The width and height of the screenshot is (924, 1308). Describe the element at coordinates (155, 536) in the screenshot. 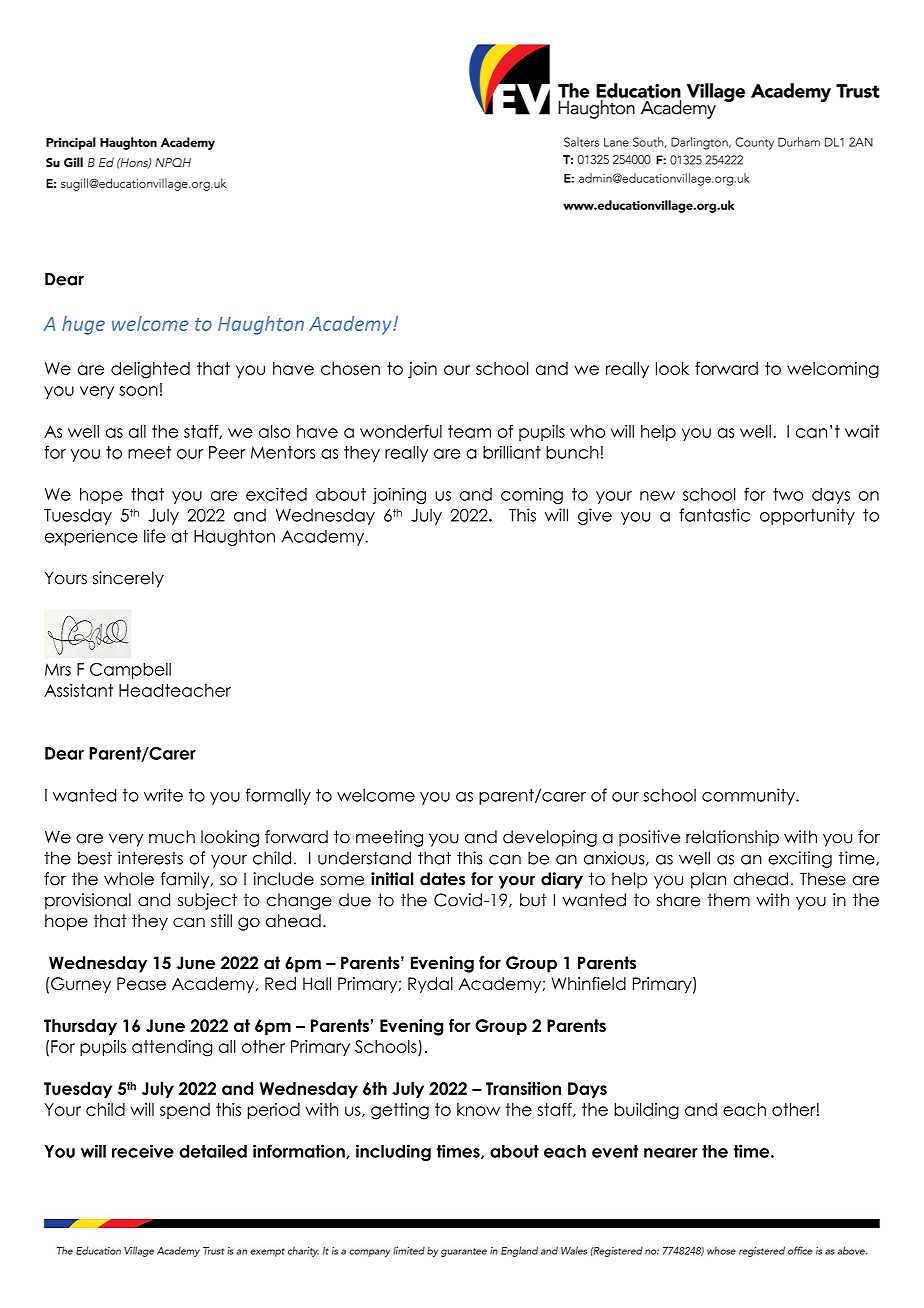

I see `life` at that location.
